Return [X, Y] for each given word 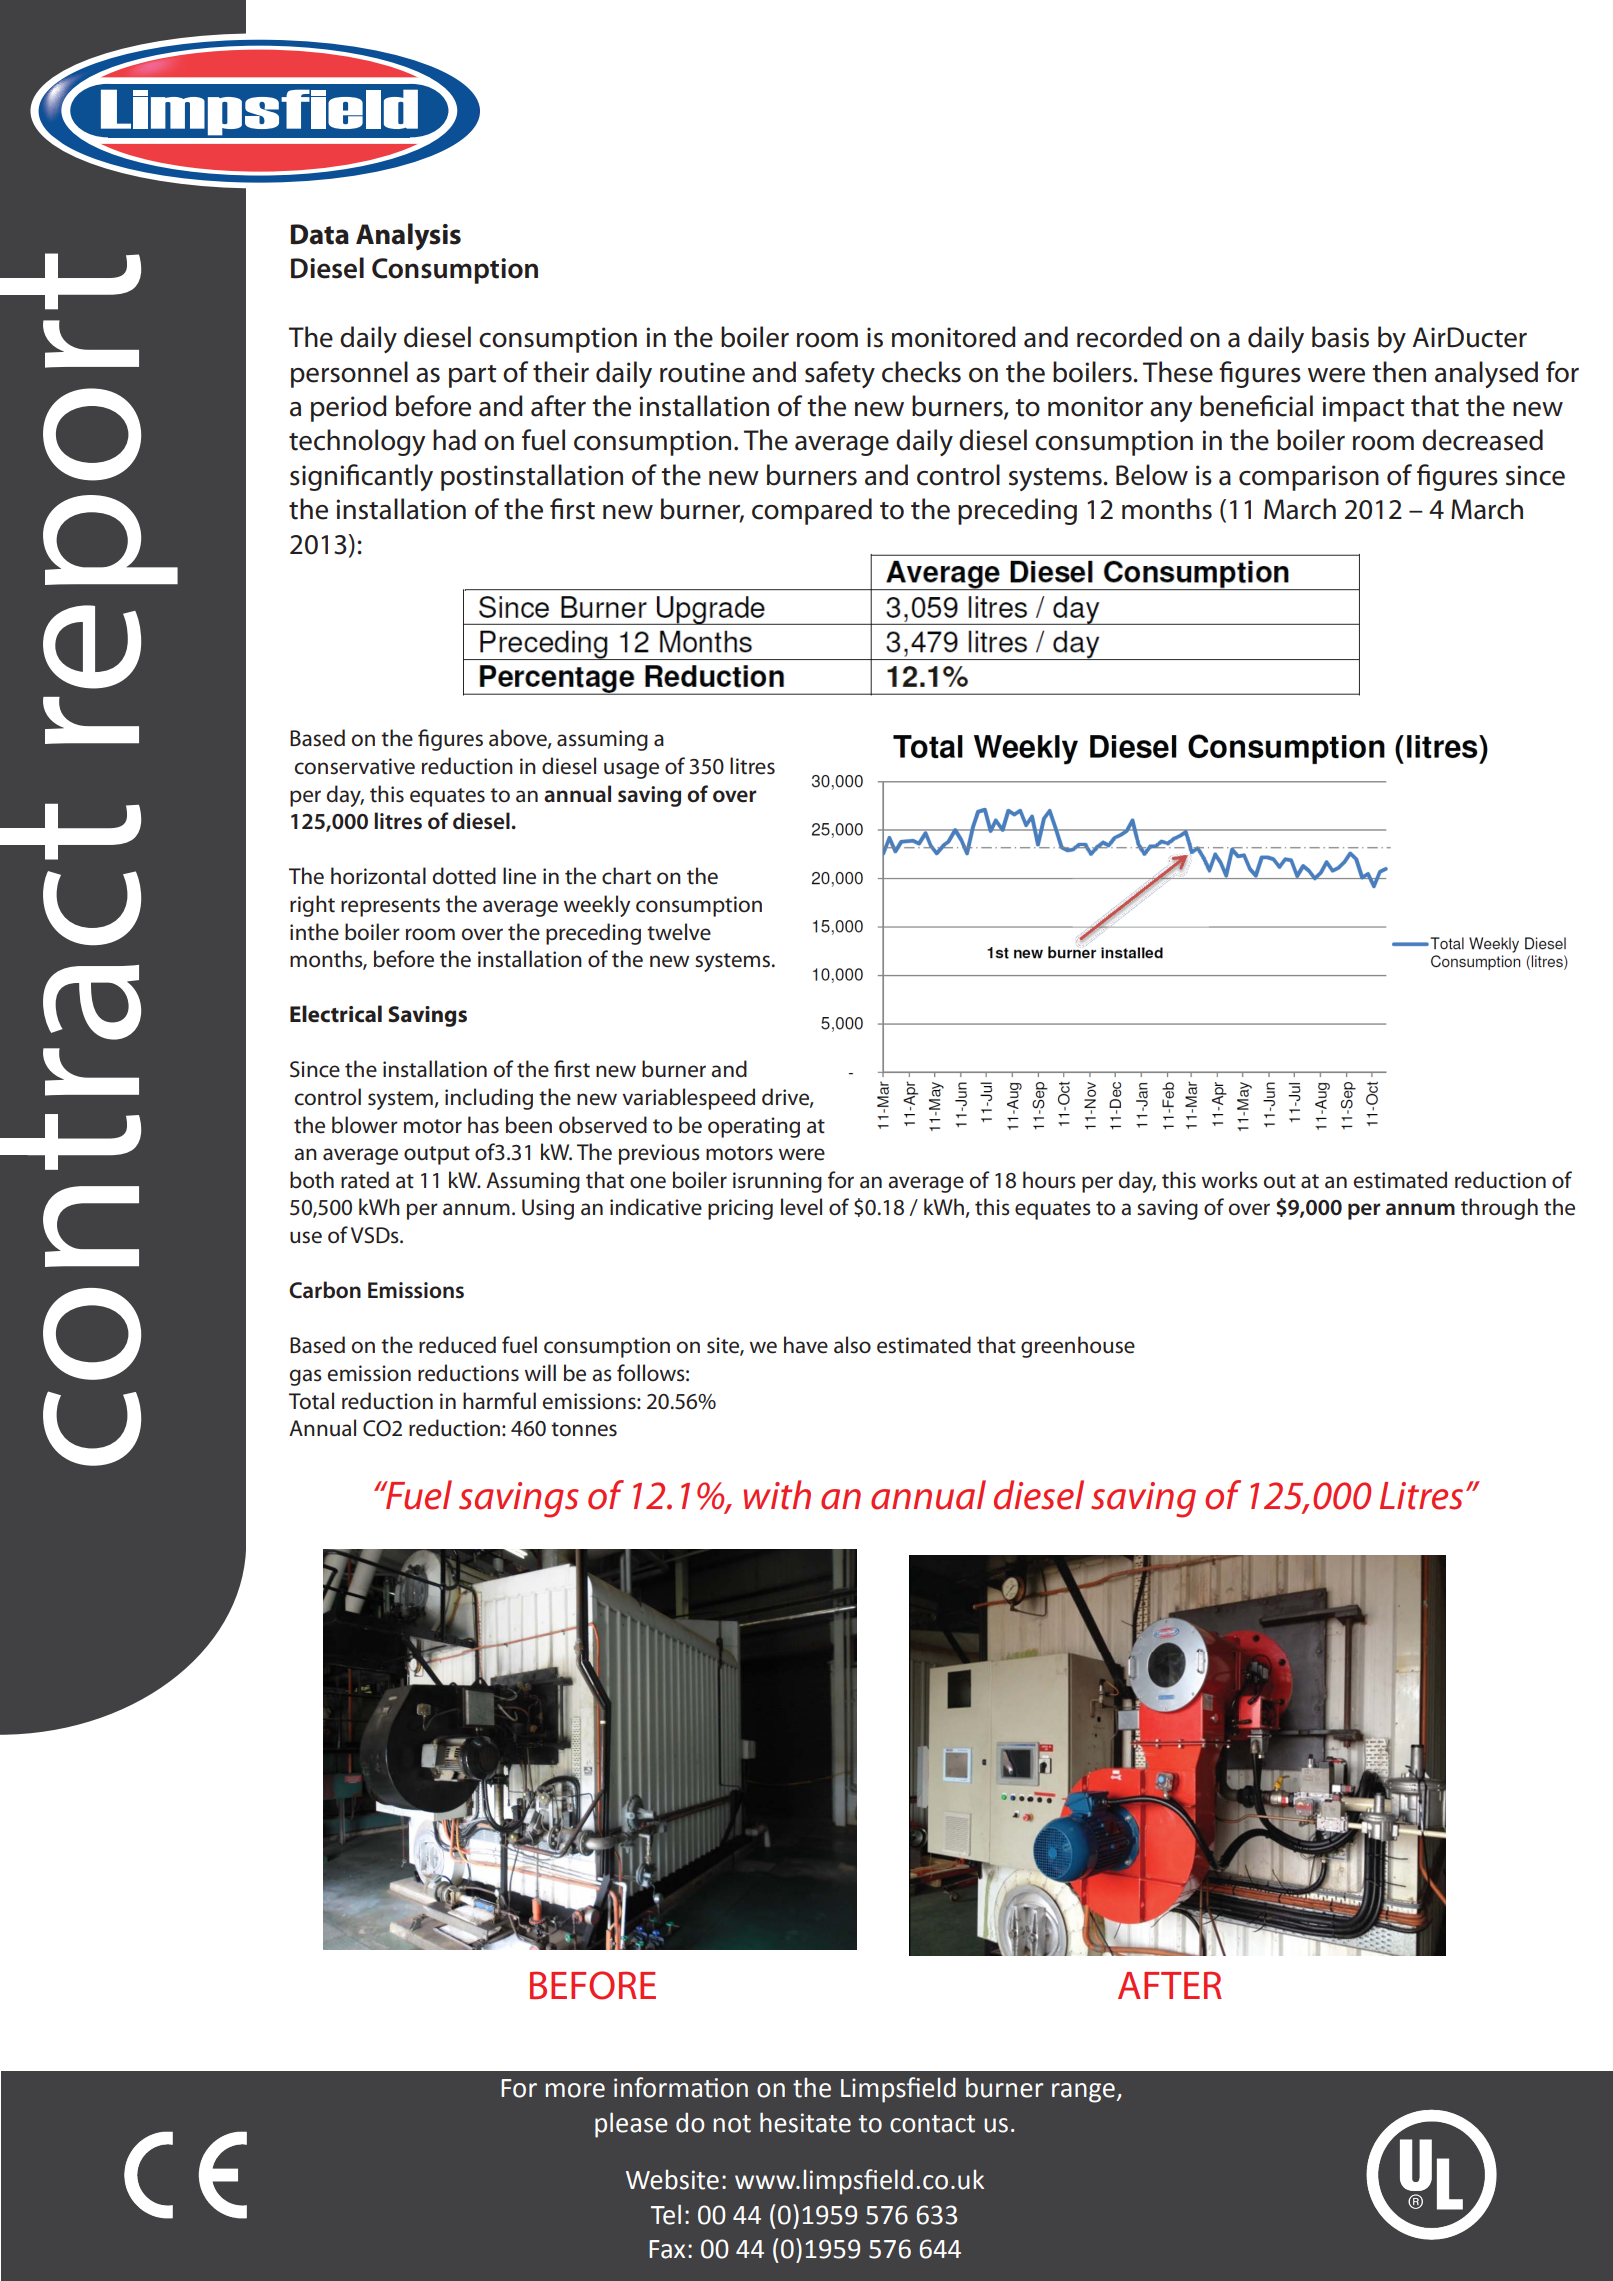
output [437, 1155]
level [801, 1207]
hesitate [805, 2122]
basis [1340, 337]
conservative [355, 766]
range [1084, 2093]
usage [631, 770]
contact [932, 2124]
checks [921, 372]
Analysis [408, 237]
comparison [1309, 478]
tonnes [584, 1429]
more [575, 2090]
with [777, 1495]
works [1230, 1180]
